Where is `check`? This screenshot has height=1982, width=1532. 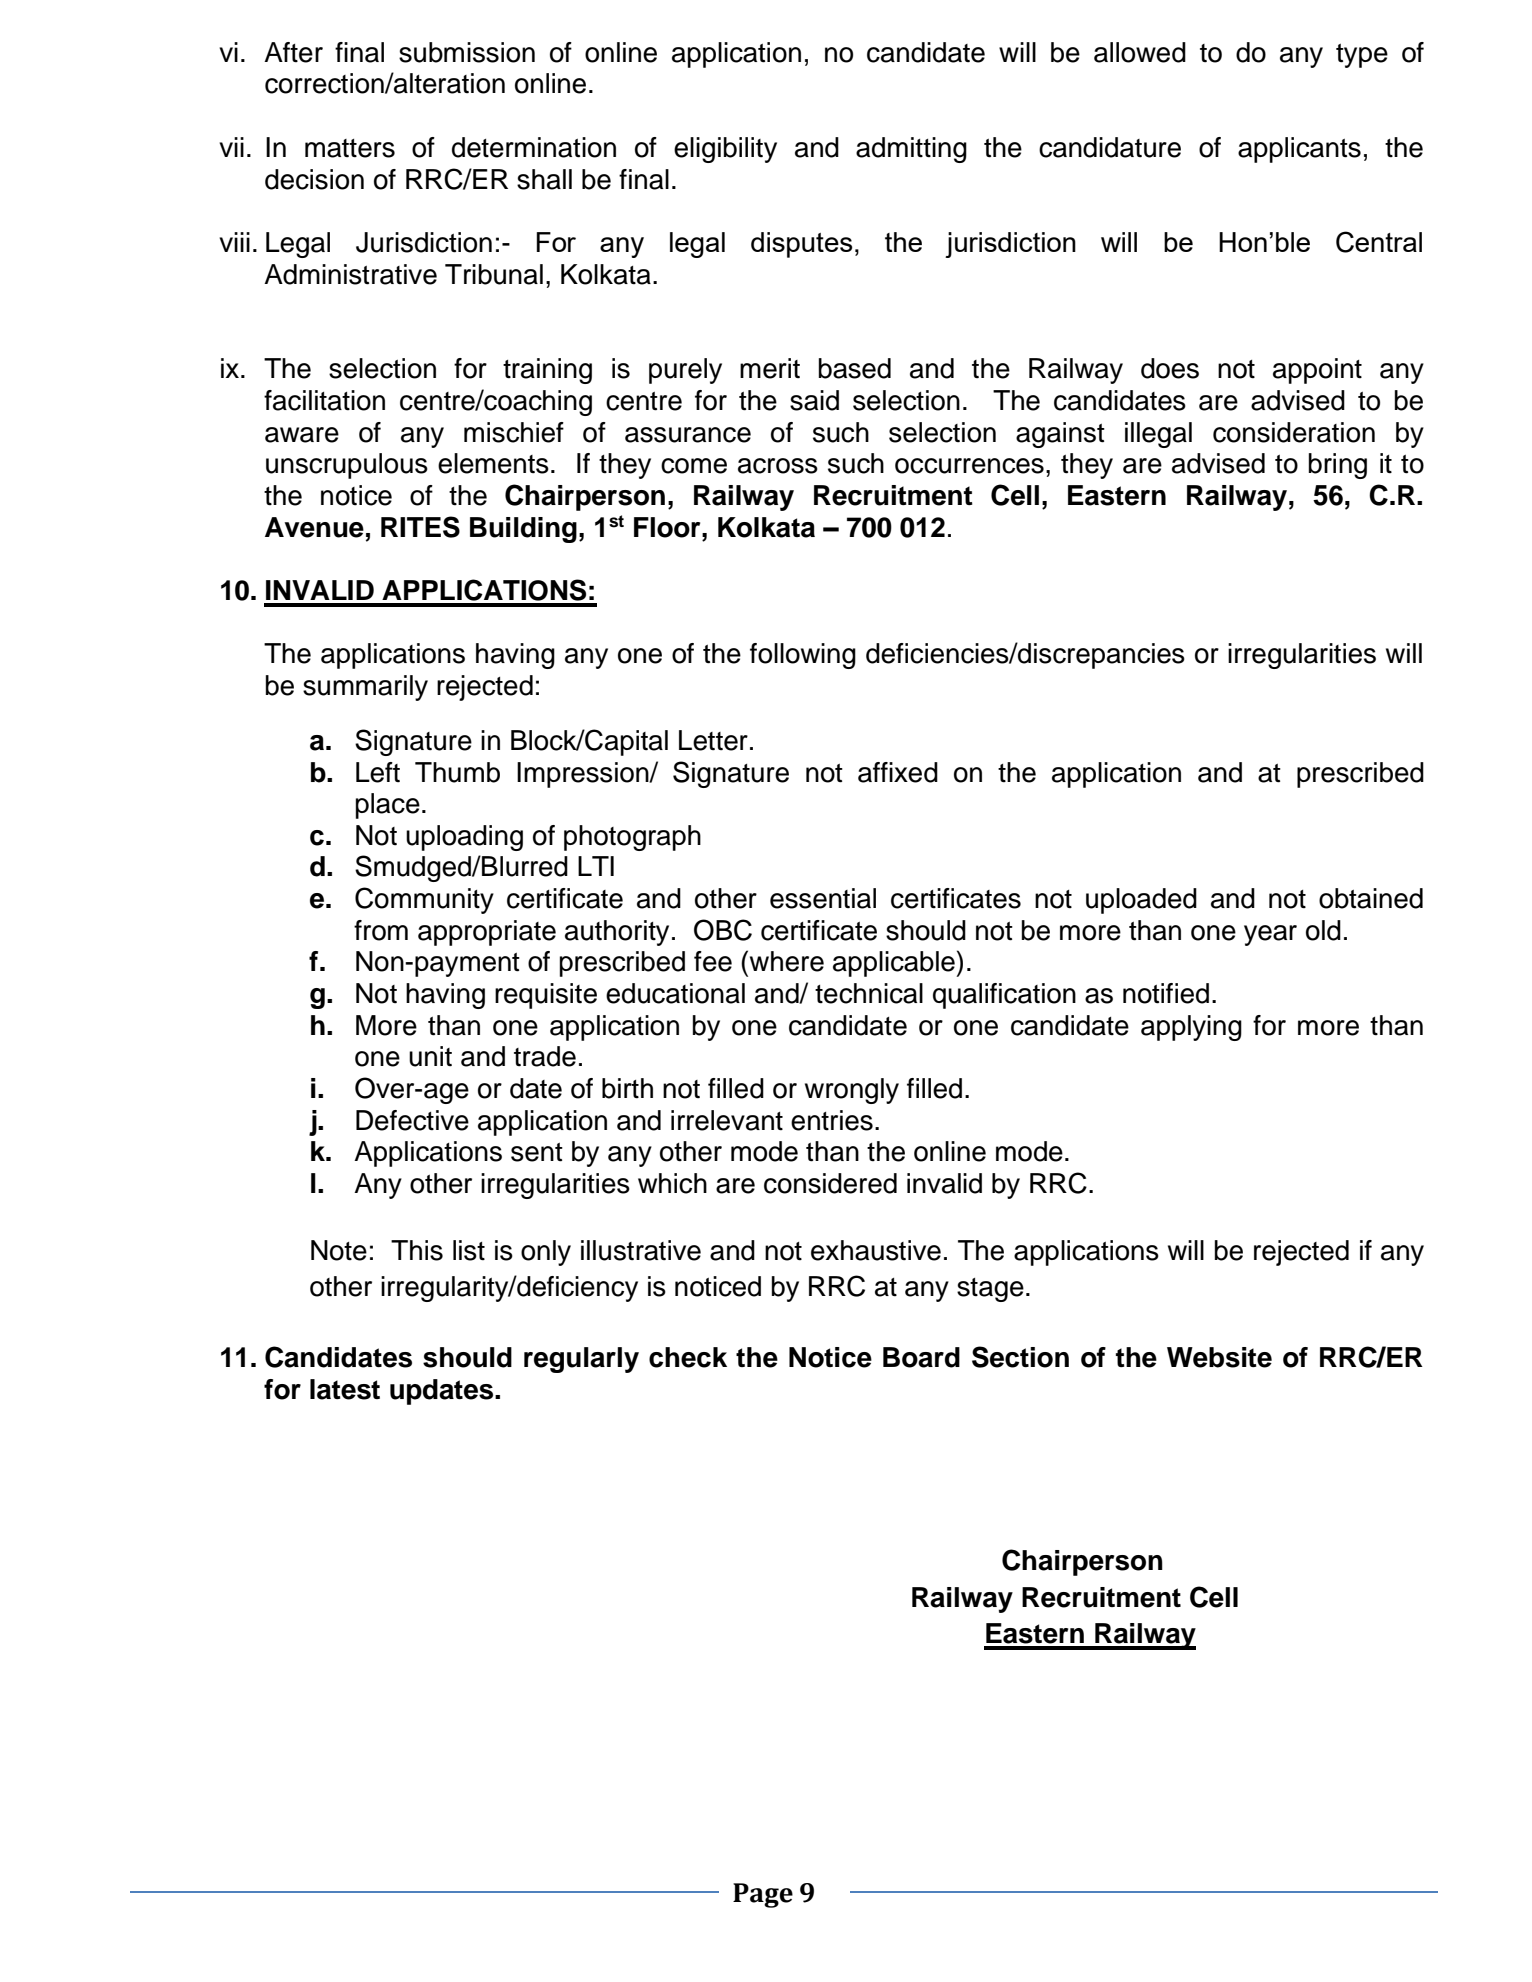 check is located at coordinates (688, 1357).
